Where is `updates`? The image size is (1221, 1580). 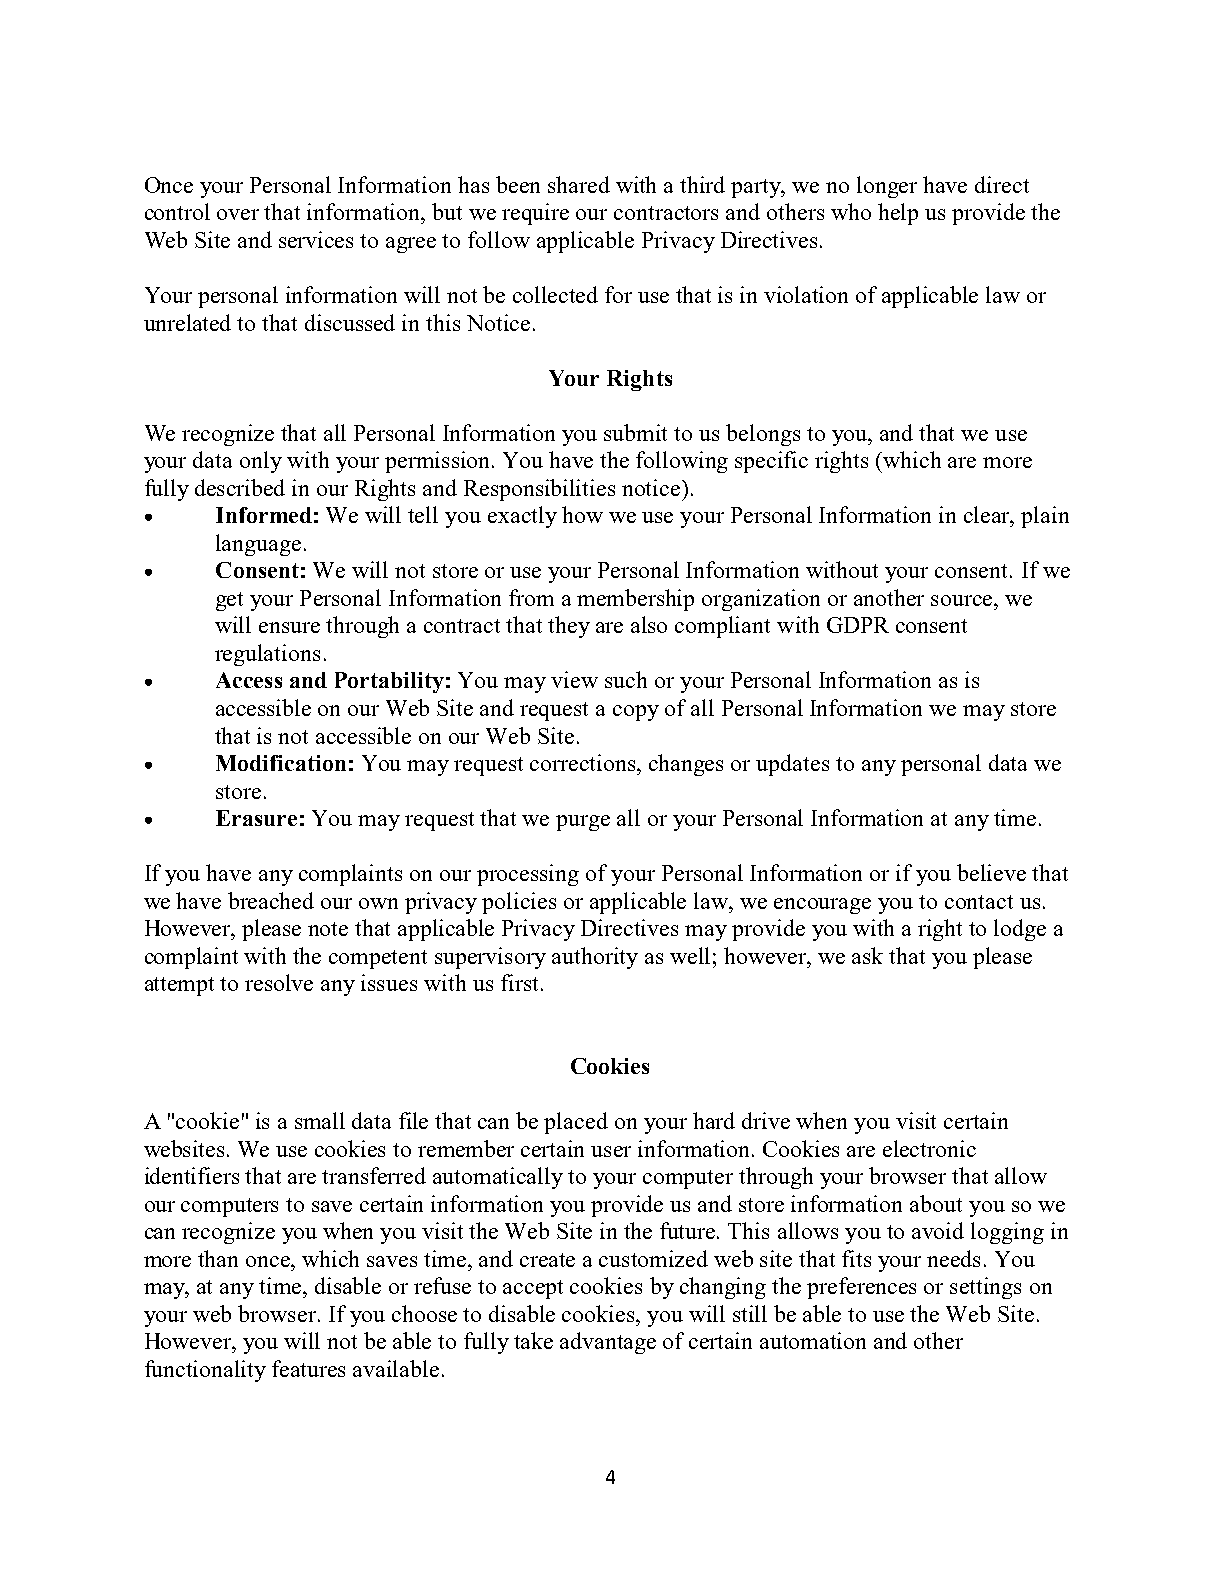 updates is located at coordinates (792, 765).
